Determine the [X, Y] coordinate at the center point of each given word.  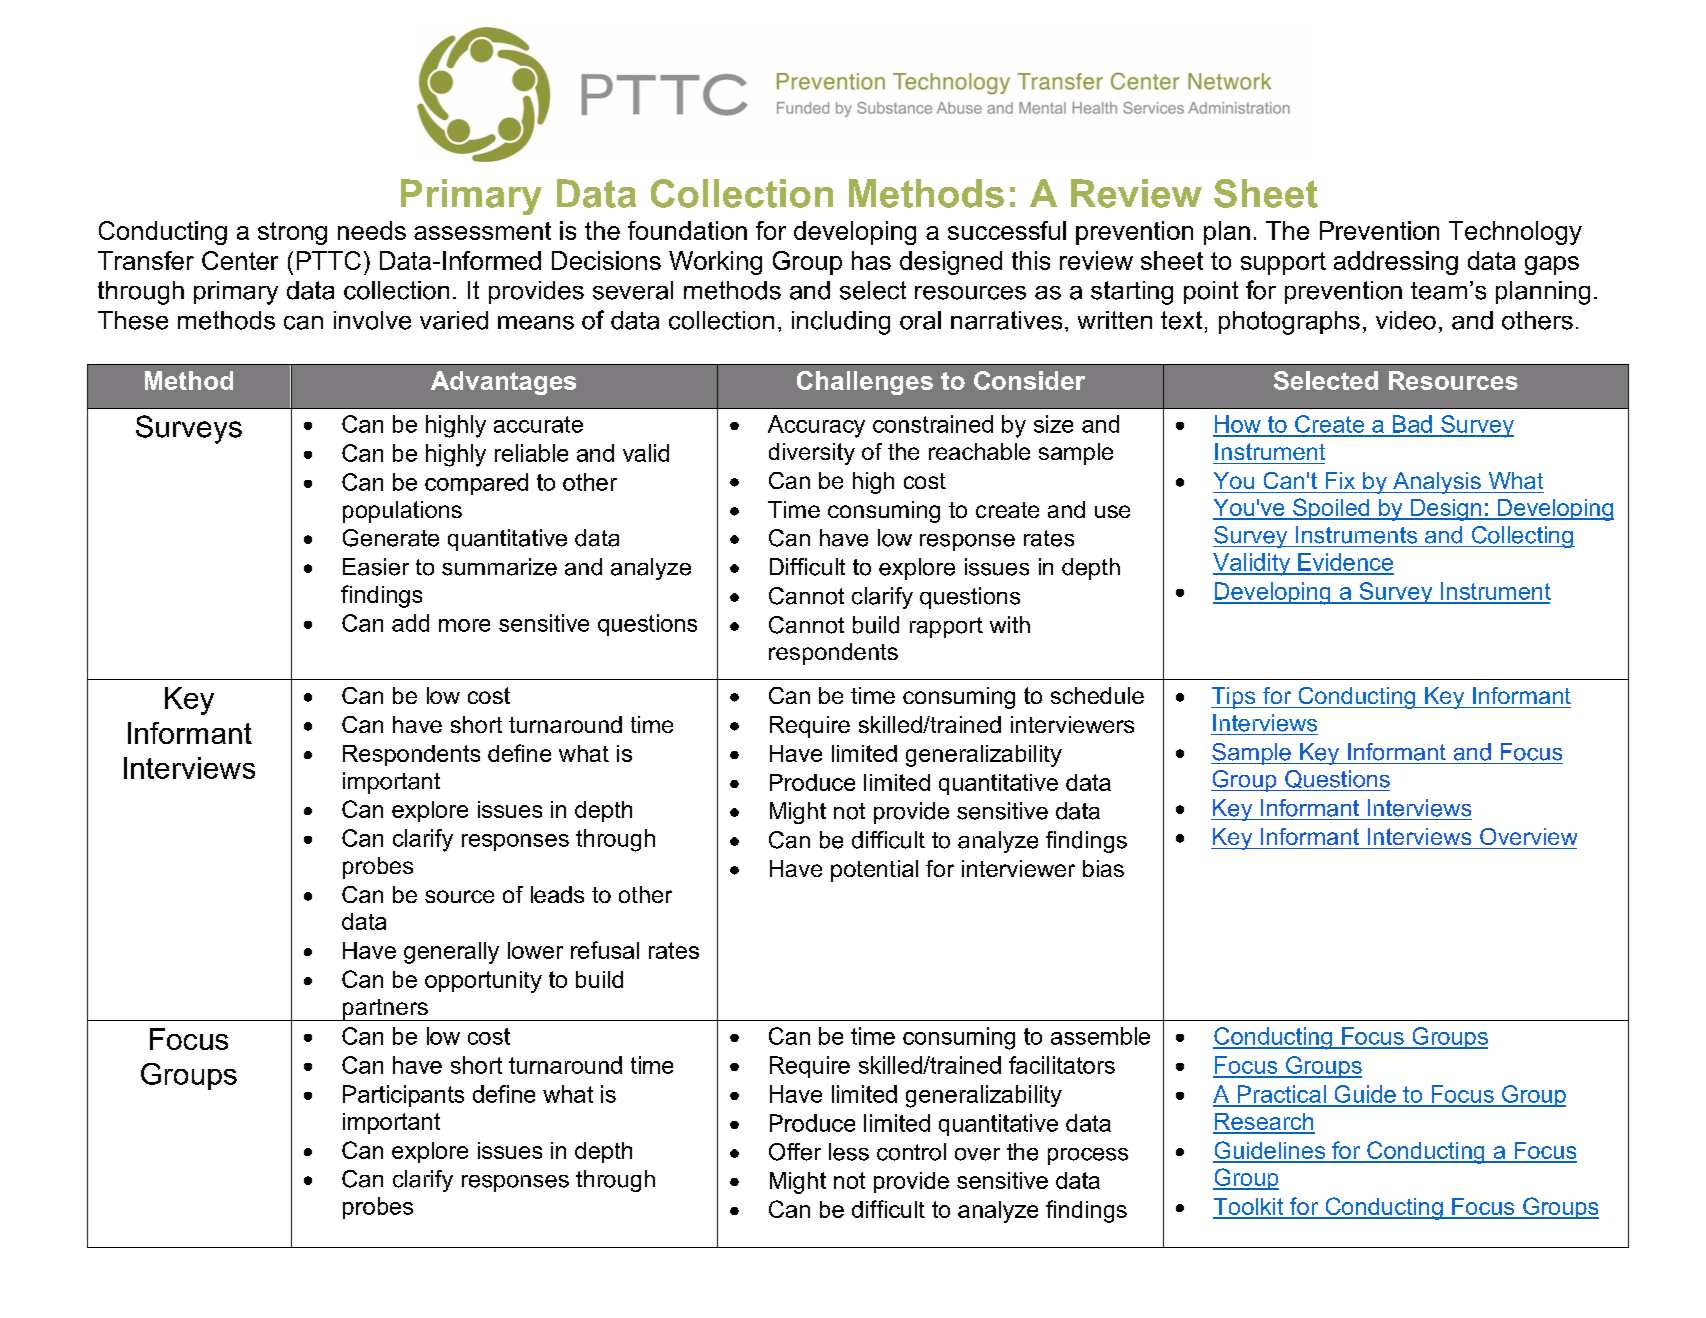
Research [1264, 1123]
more [464, 625]
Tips [1234, 698]
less [849, 1152]
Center [240, 260]
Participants [403, 1096]
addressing [1396, 263]
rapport [946, 627]
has [871, 260]
